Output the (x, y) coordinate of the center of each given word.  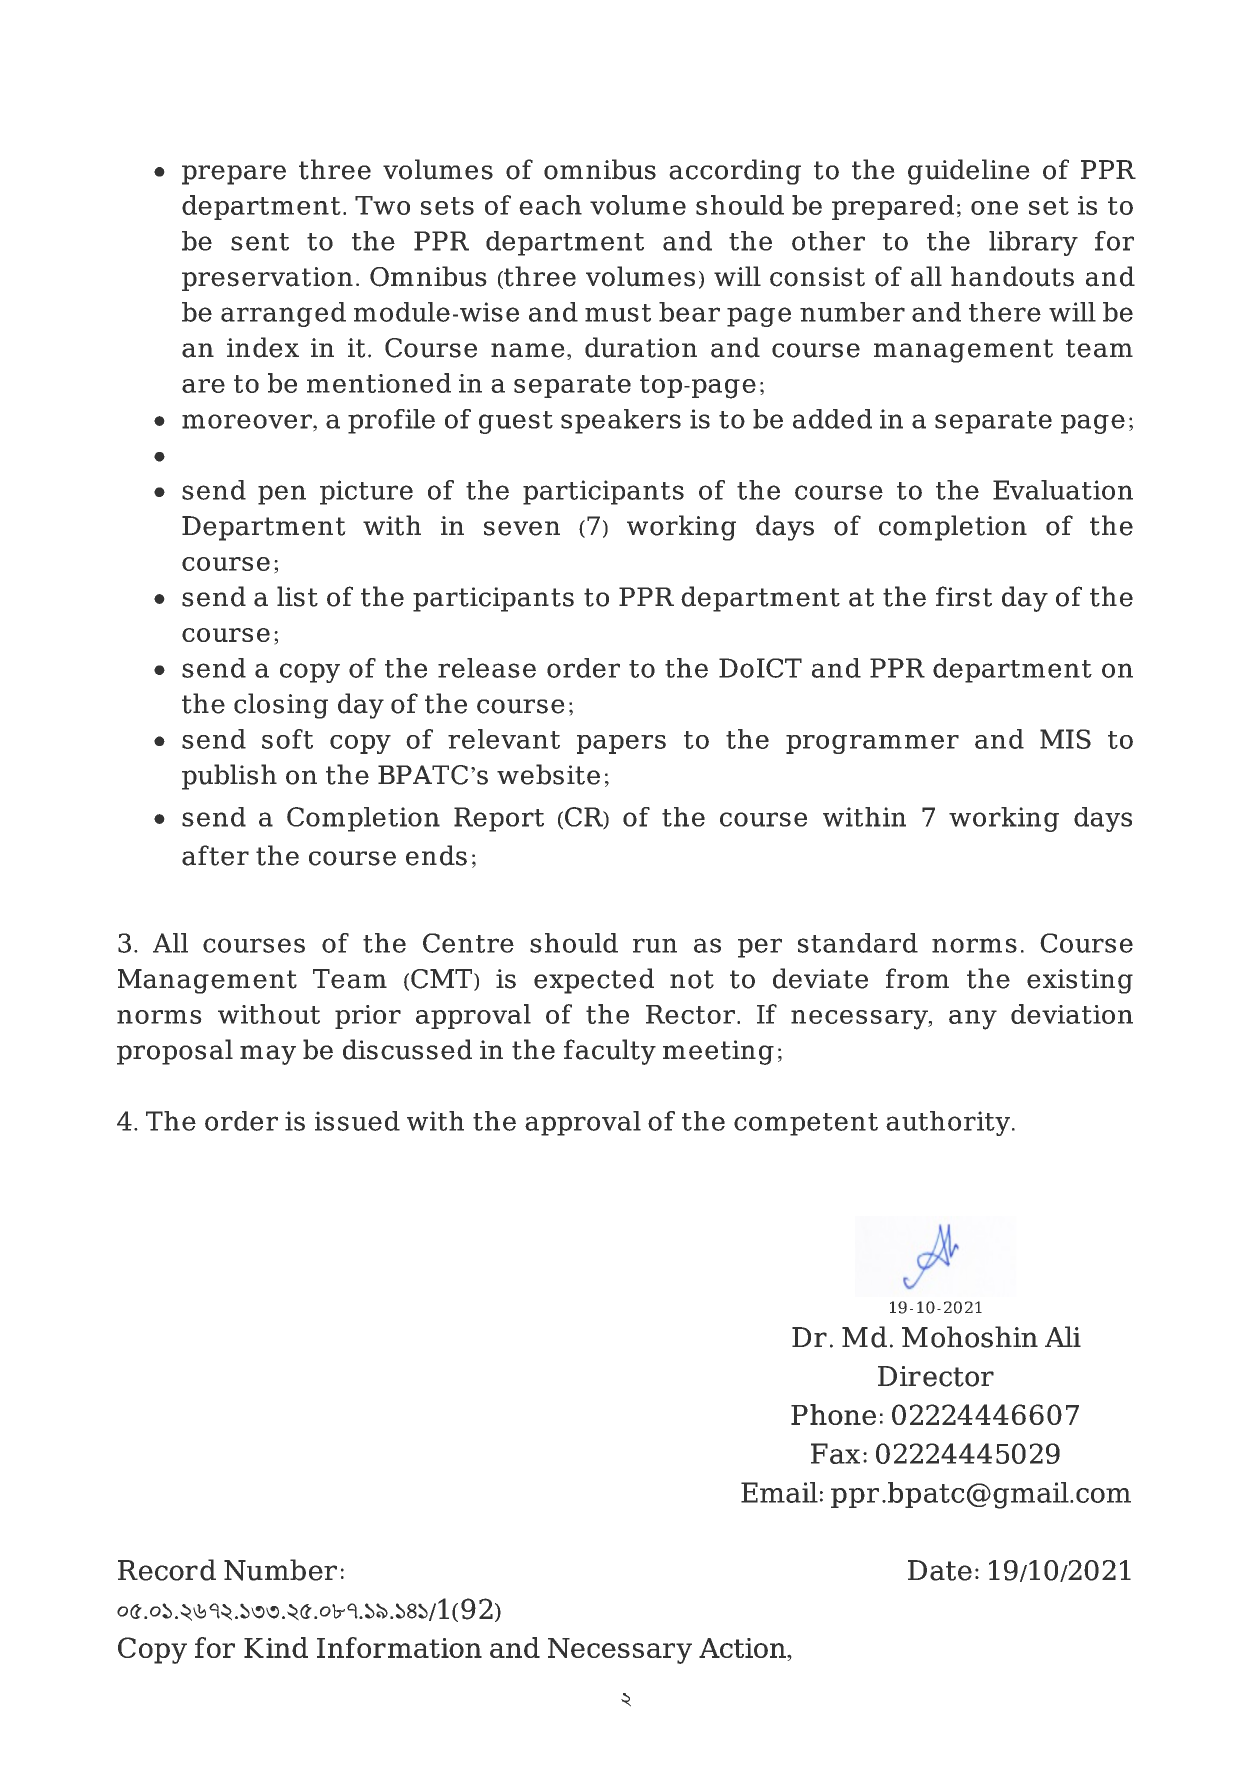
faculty (610, 1052)
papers (621, 744)
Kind (276, 1647)
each (550, 205)
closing (281, 706)
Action (743, 1649)
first (964, 596)
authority (949, 1123)
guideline (969, 172)
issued (357, 1121)
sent (260, 242)
